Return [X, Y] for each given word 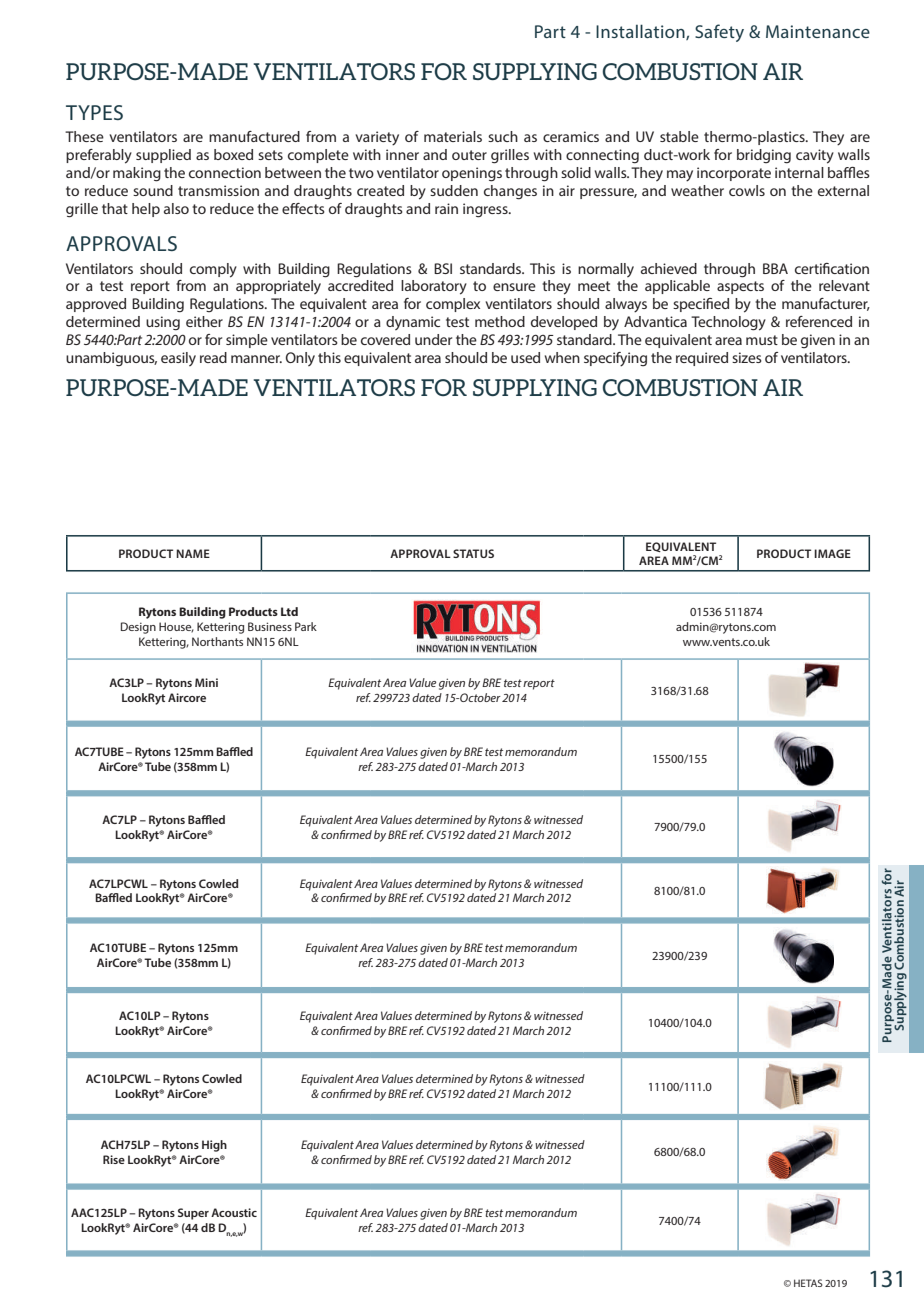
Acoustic [234, 1212]
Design [138, 628]
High [214, 1146]
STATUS [473, 553]
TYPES [94, 112]
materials [453, 136]
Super [193, 1214]
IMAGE [832, 553]
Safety [719, 33]
